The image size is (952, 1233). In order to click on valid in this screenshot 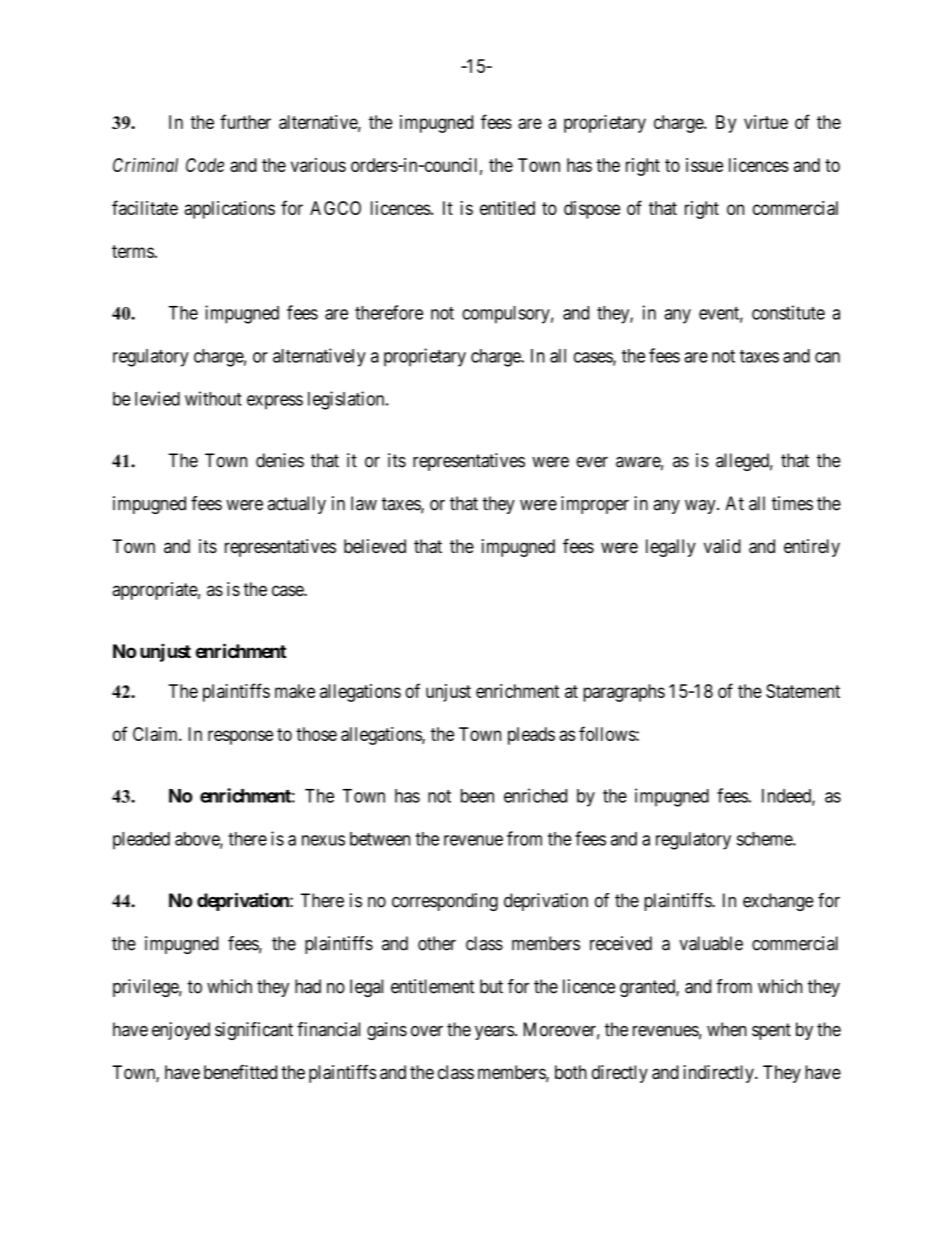, I will do `click(722, 546)`.
